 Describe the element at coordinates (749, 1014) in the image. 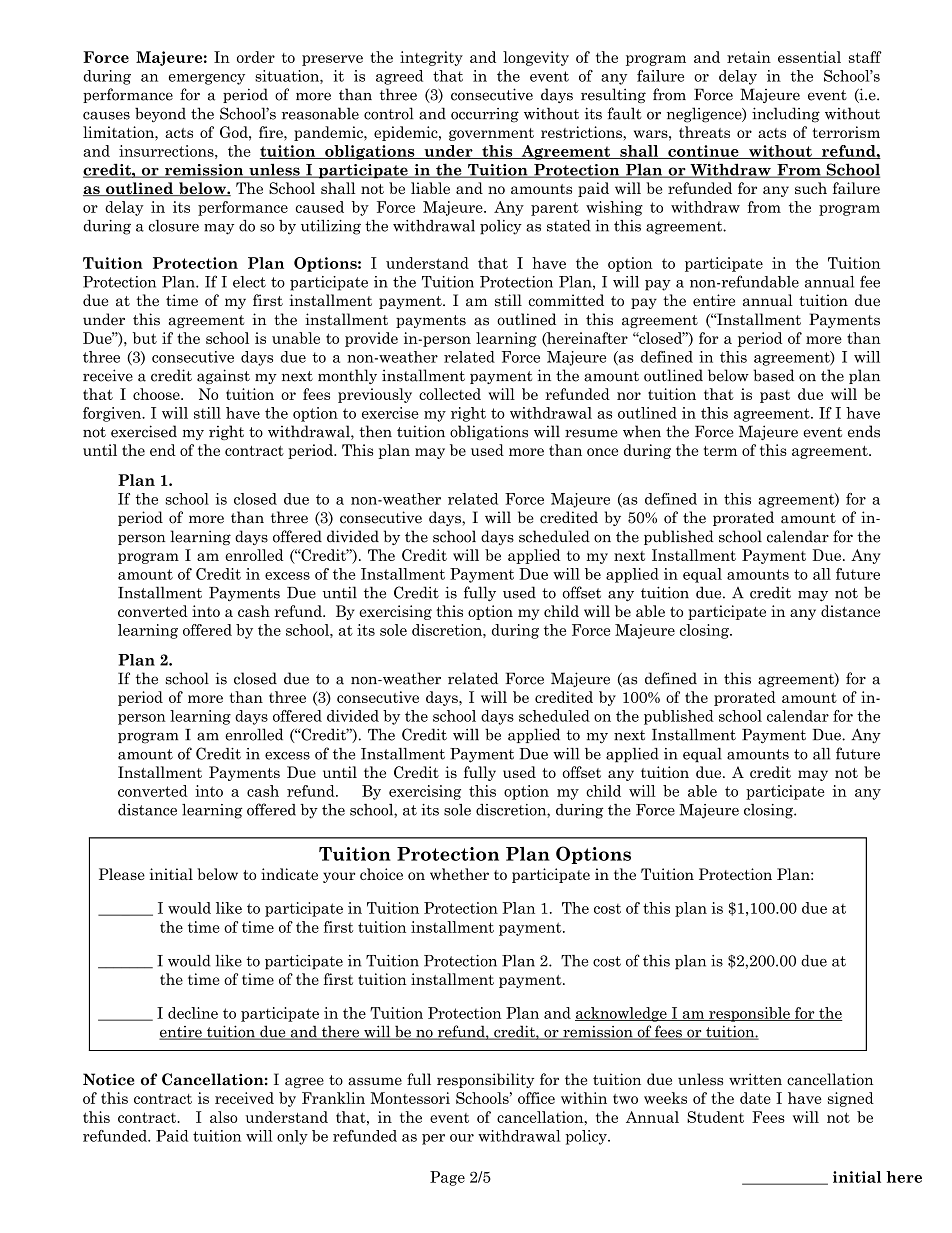

I see `responsible` at that location.
